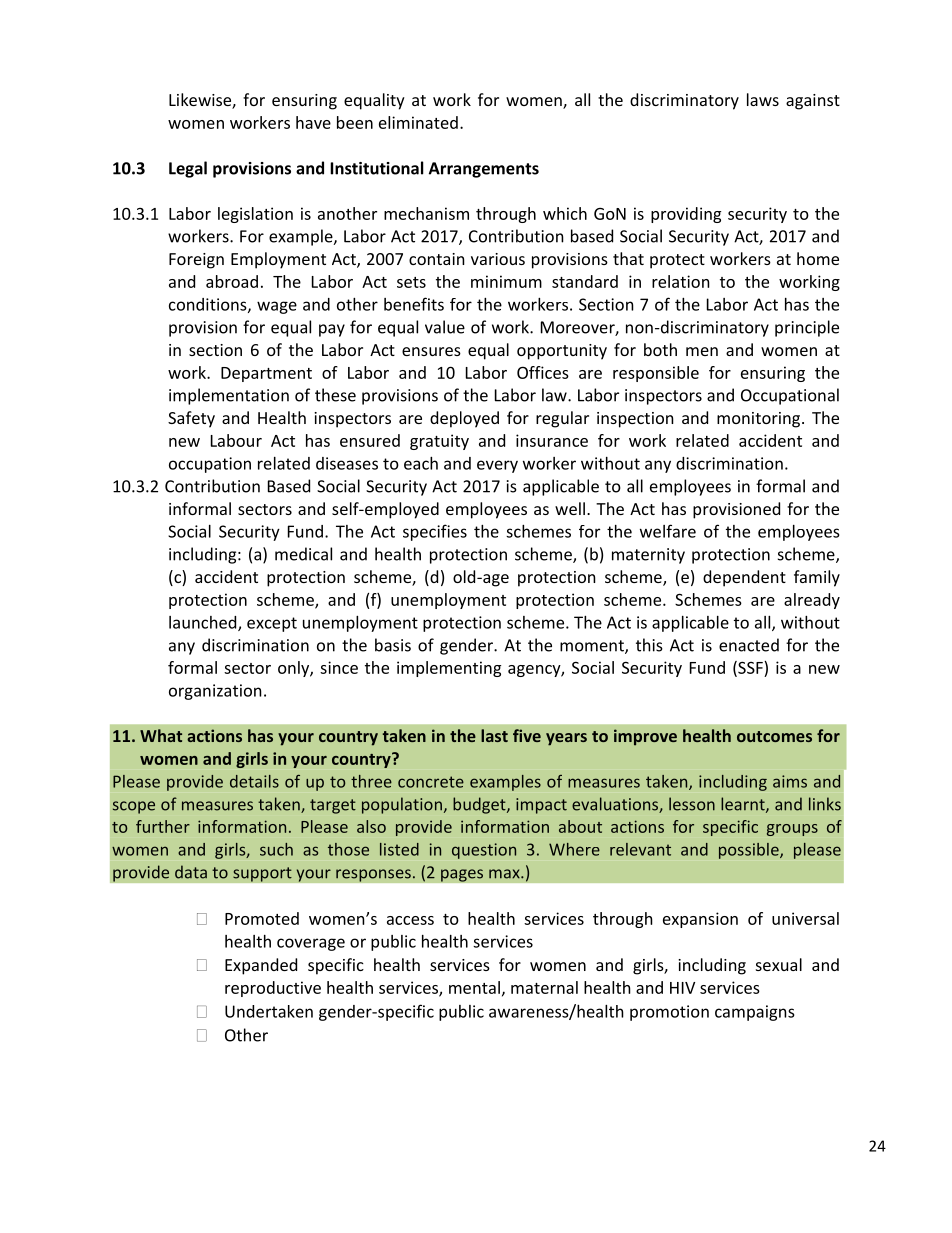  Describe the element at coordinates (303, 554) in the screenshot. I see `medical` at that location.
